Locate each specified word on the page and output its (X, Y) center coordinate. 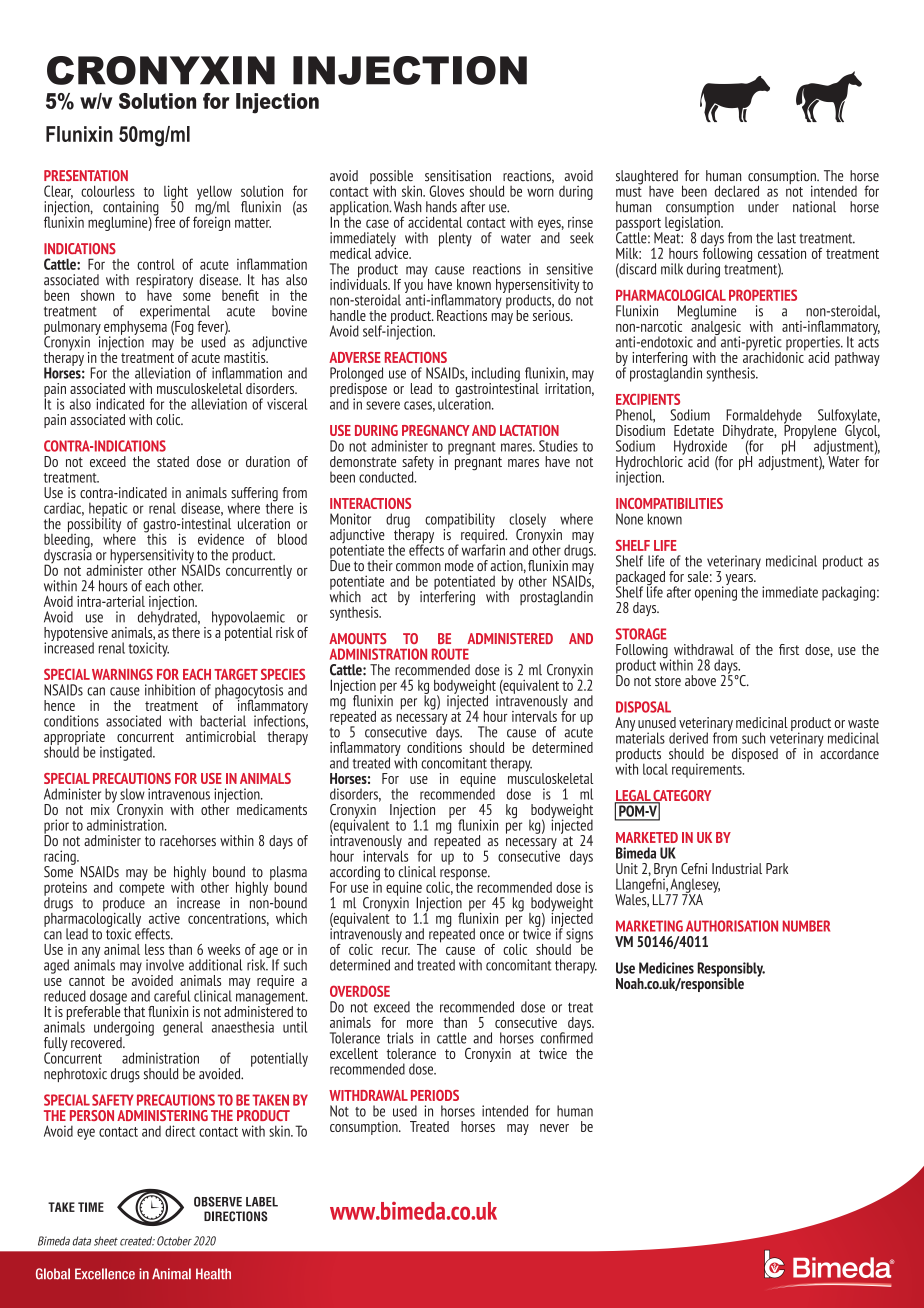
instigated (127, 753)
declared (737, 191)
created (137, 1241)
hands (441, 207)
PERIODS (435, 1095)
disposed (755, 755)
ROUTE (450, 654)
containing (131, 209)
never (554, 1128)
